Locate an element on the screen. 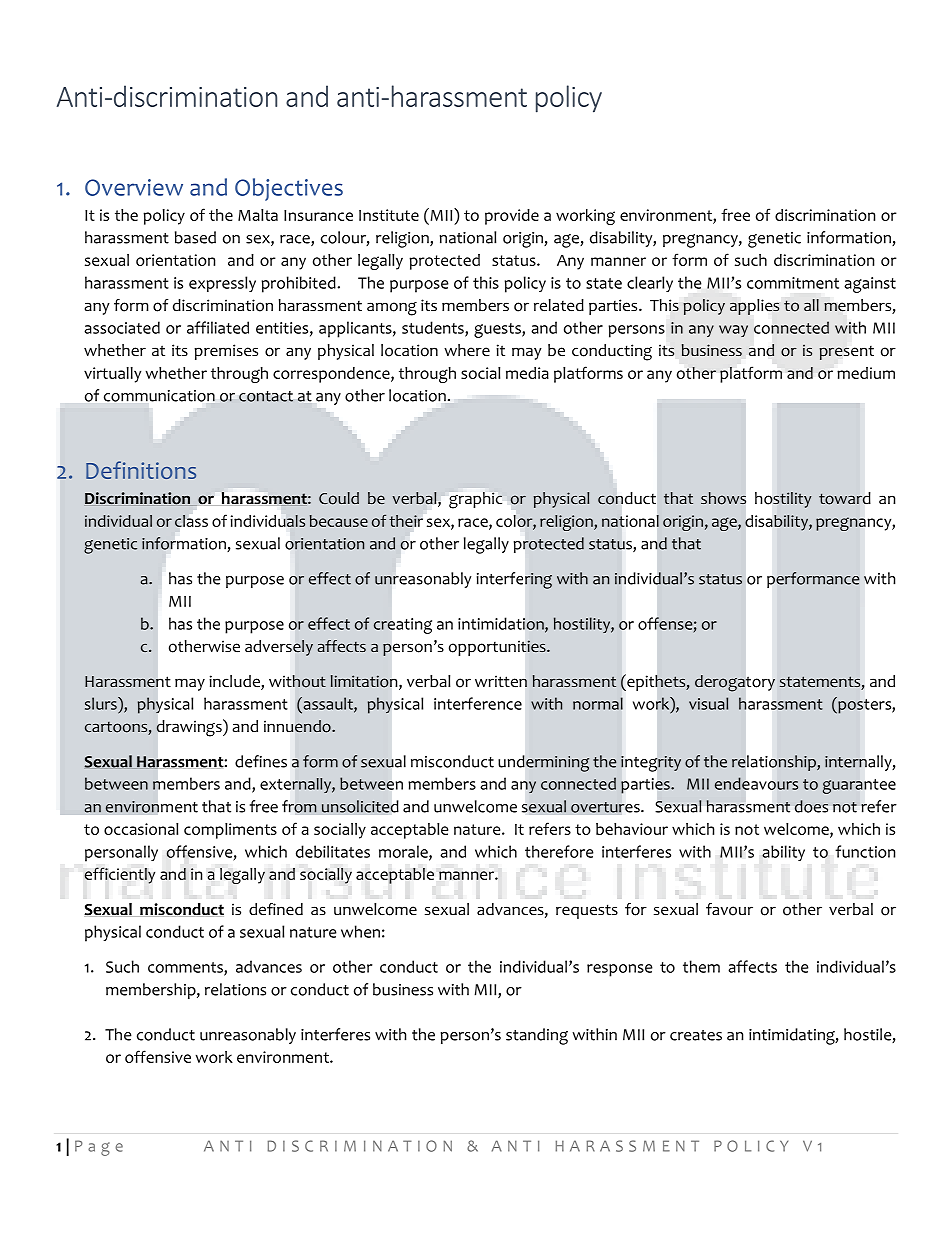 The width and height of the screenshot is (952, 1233). comments is located at coordinates (186, 968).
